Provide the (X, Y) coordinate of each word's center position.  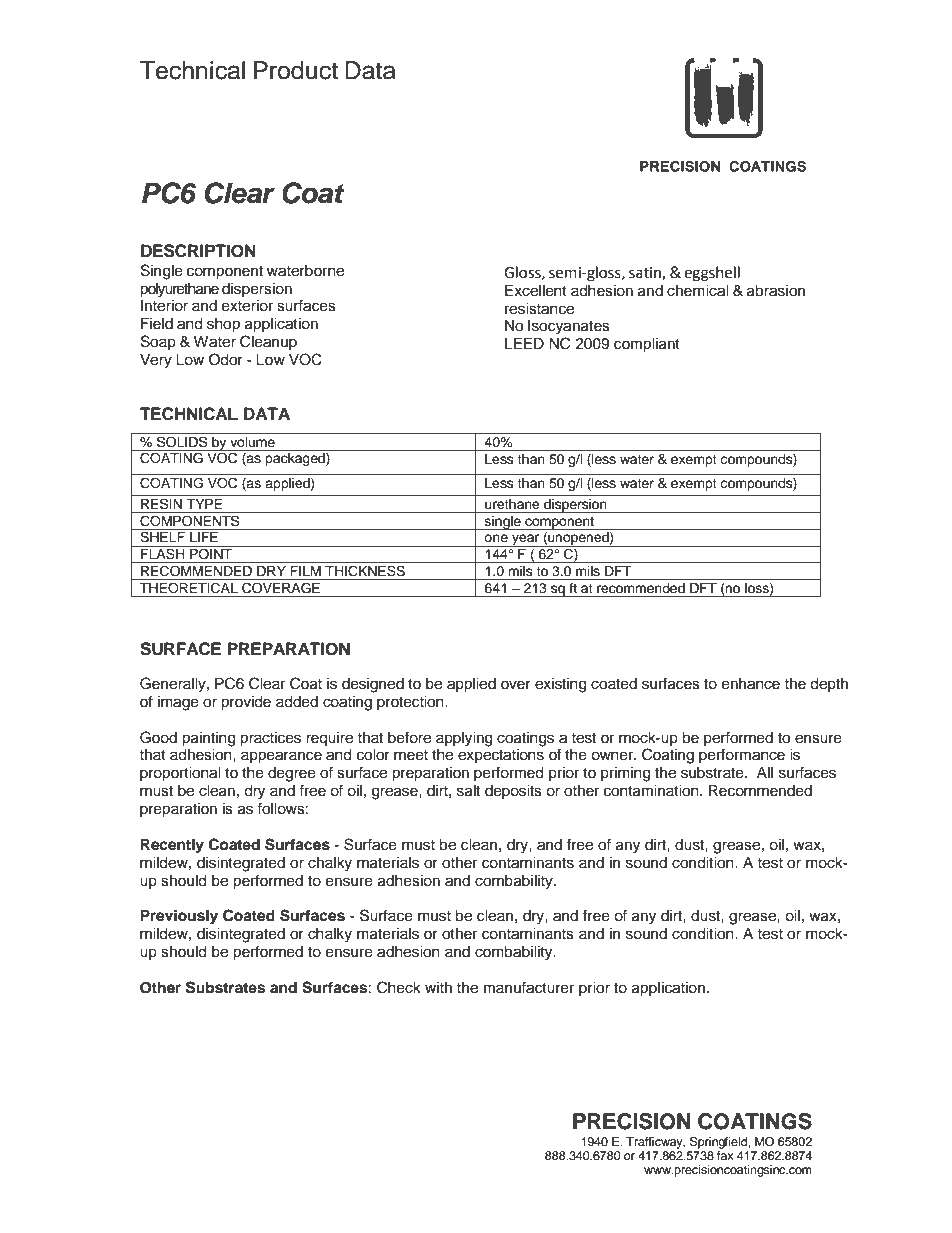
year (526, 540)
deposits (513, 792)
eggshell (712, 274)
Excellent (536, 291)
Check (399, 987)
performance (742, 755)
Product (296, 70)
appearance (281, 757)
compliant (647, 345)
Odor (226, 359)
